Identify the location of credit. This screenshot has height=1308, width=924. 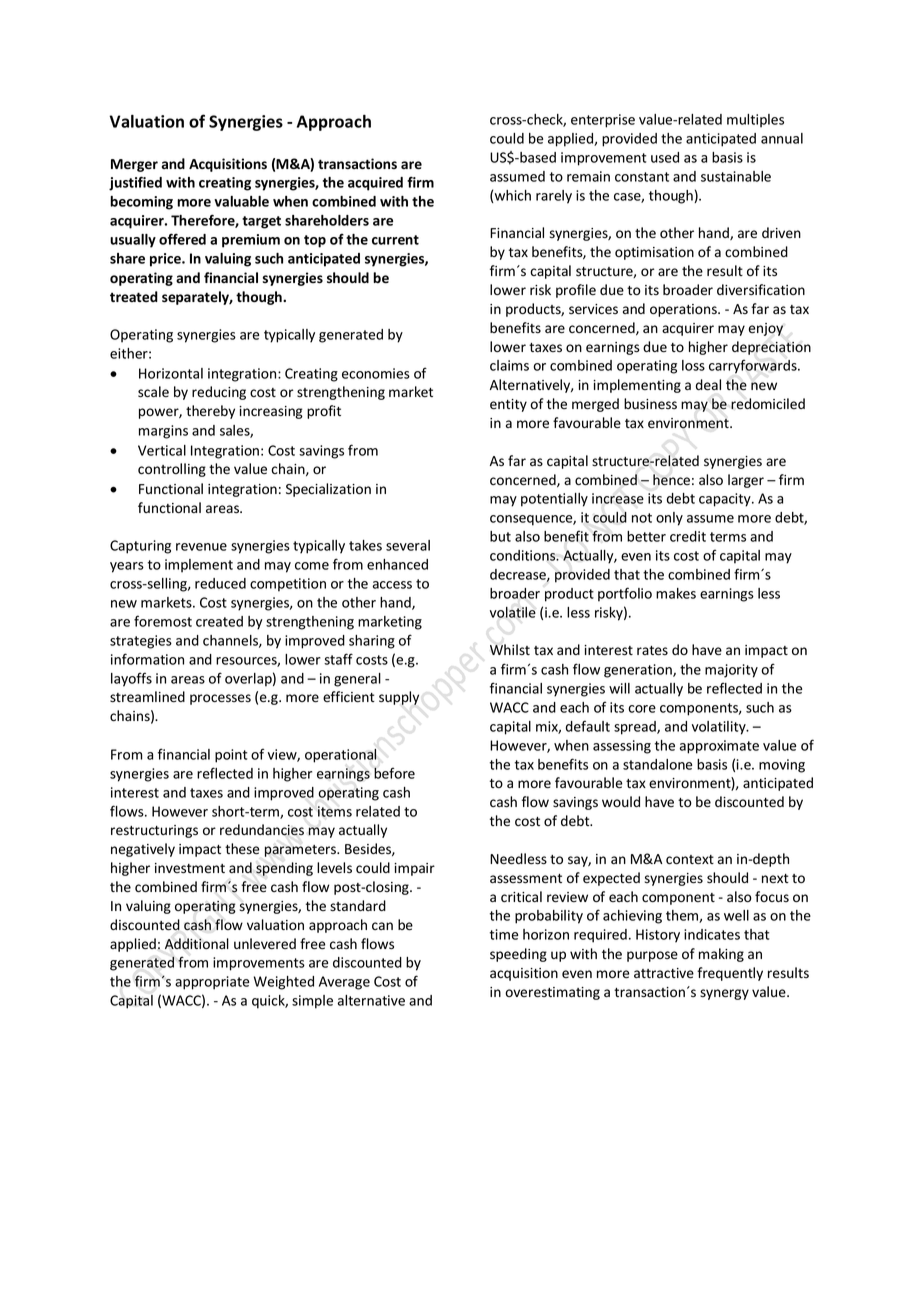
(688, 536).
